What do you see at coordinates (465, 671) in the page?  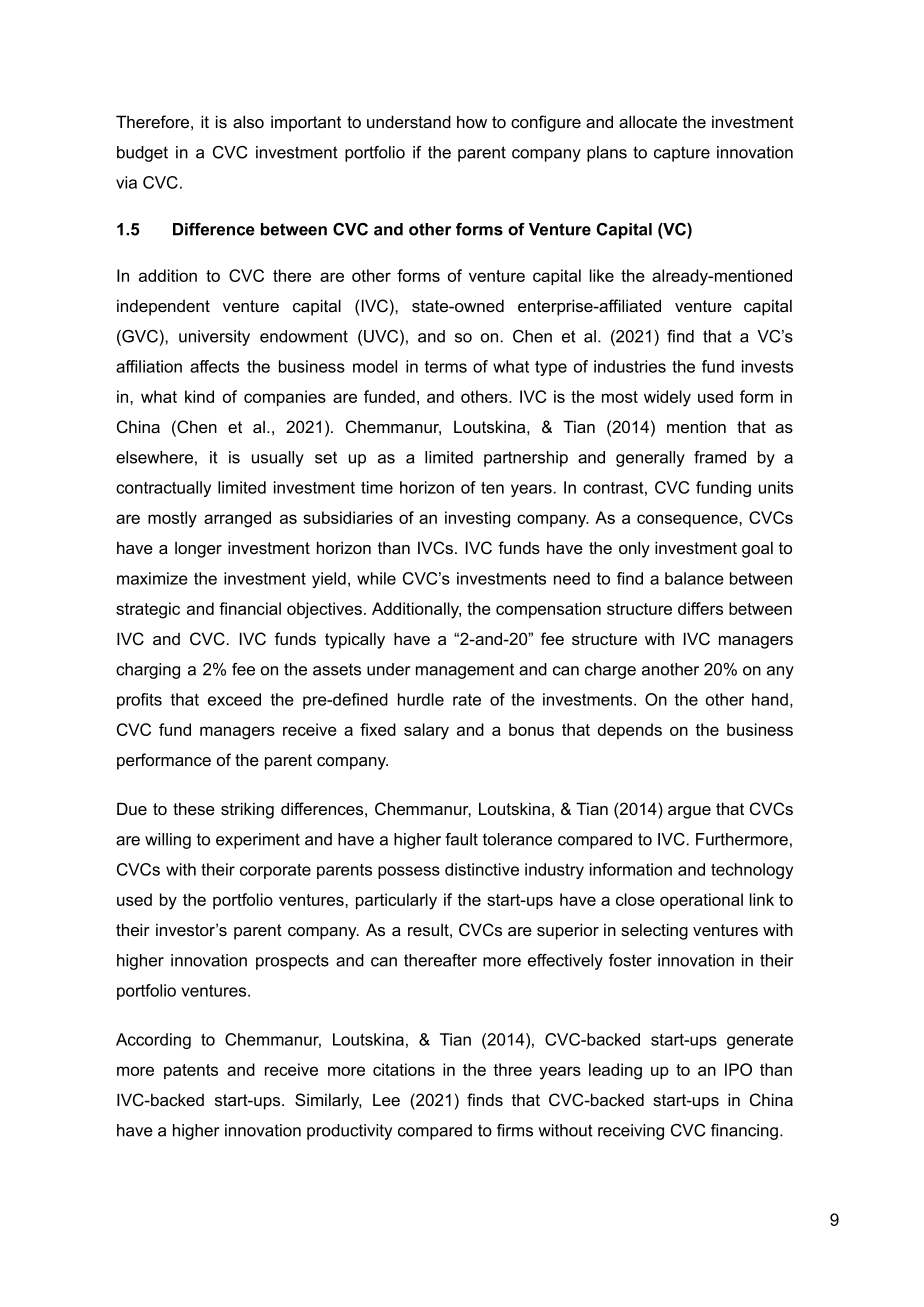 I see `management` at bounding box center [465, 671].
